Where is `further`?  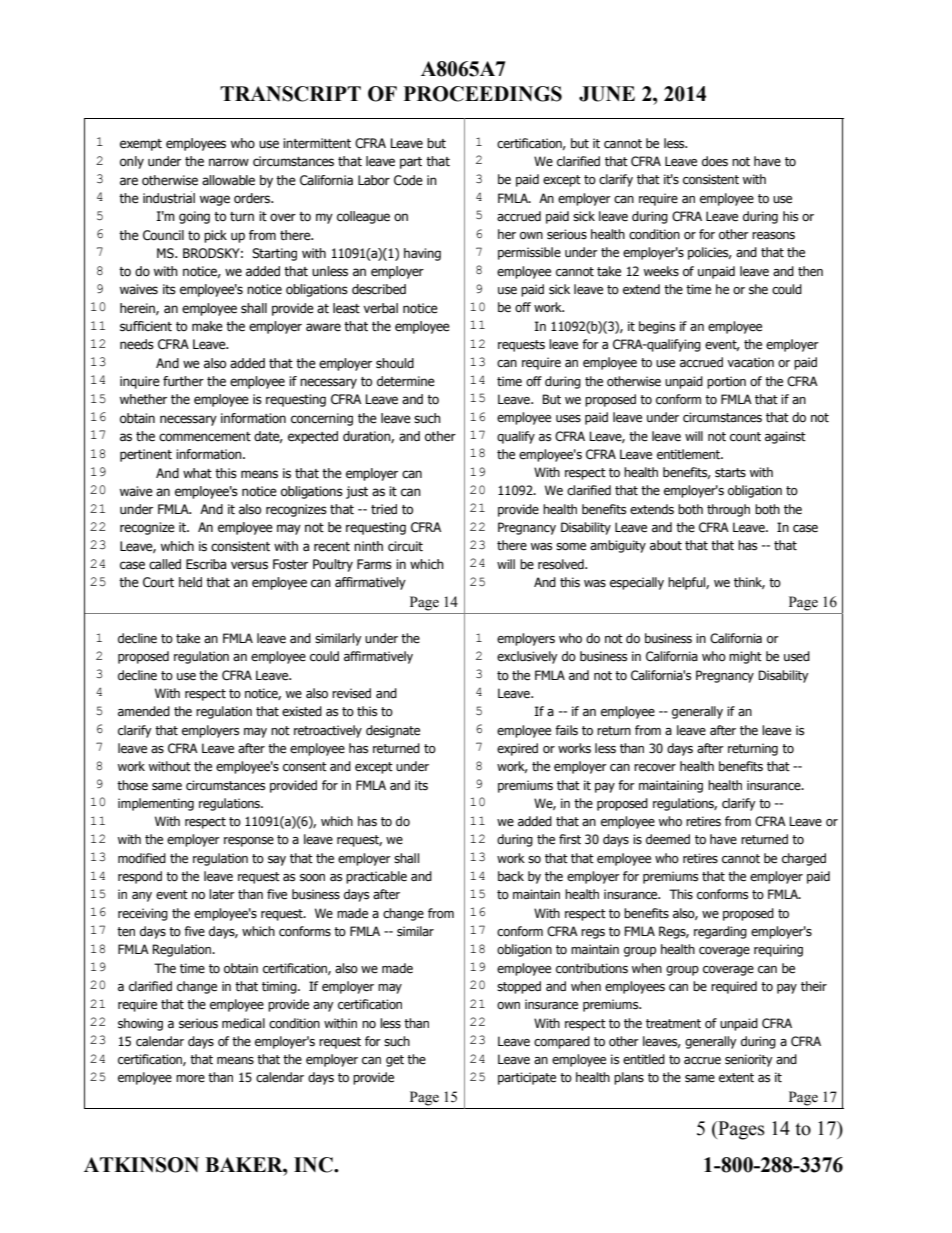 further is located at coordinates (183, 381).
